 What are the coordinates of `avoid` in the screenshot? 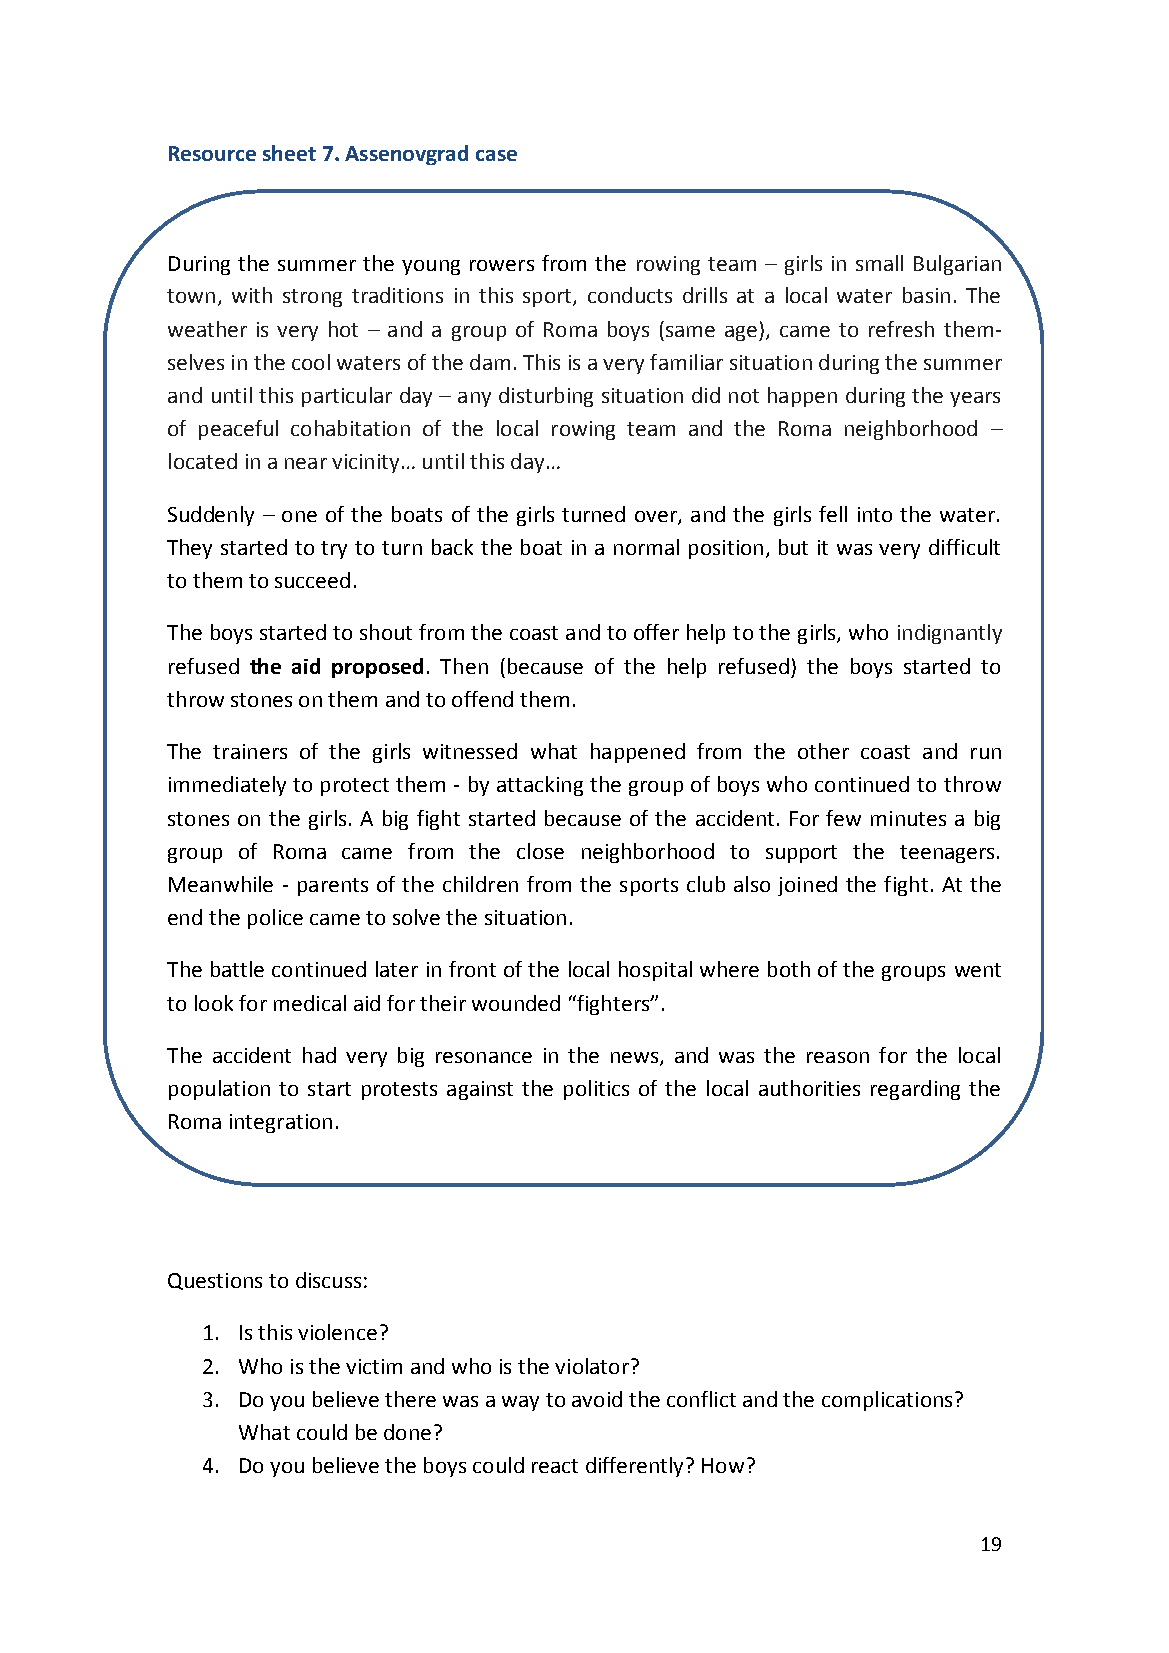 It's located at (597, 1399).
